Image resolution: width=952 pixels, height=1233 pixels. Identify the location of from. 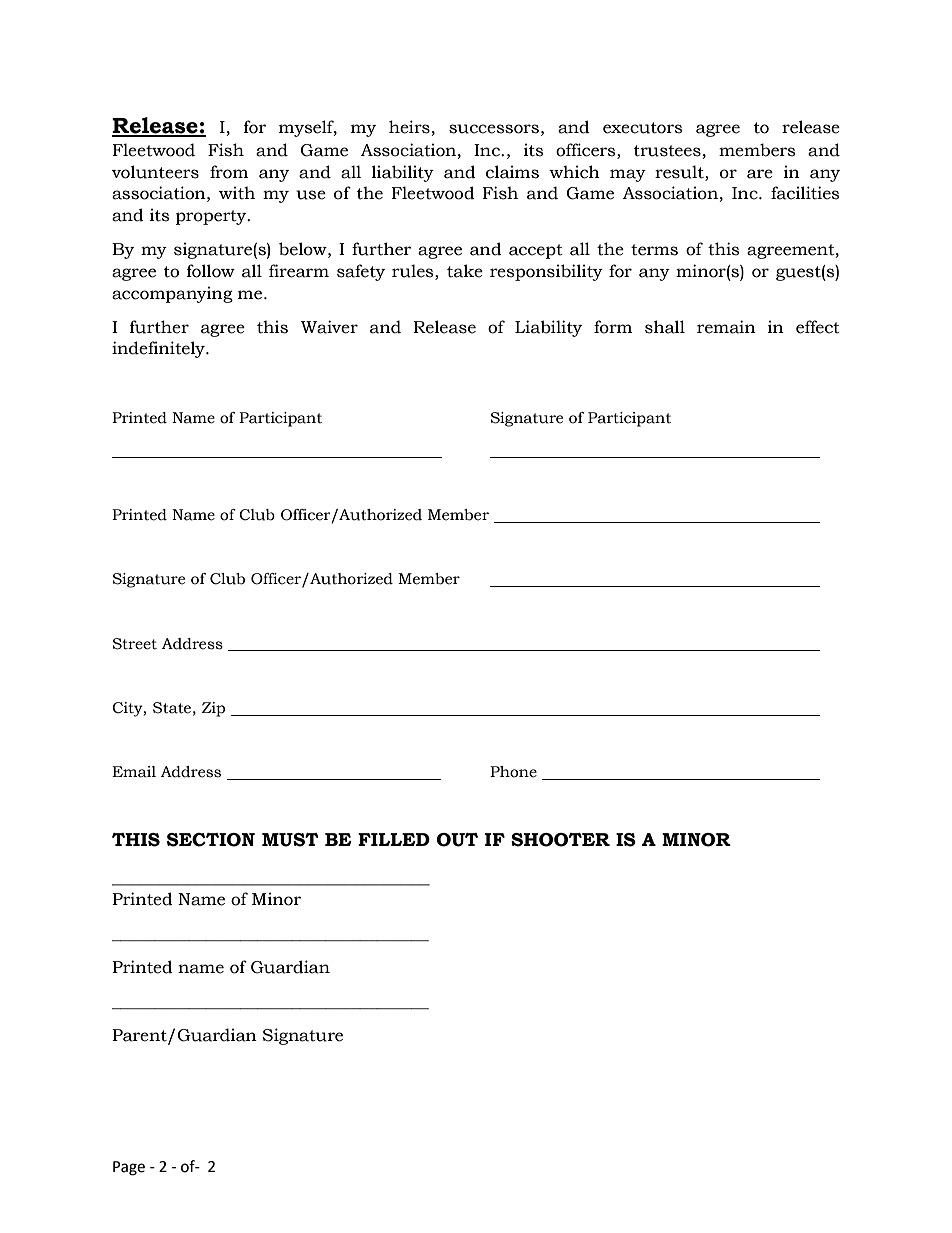
(229, 172).
